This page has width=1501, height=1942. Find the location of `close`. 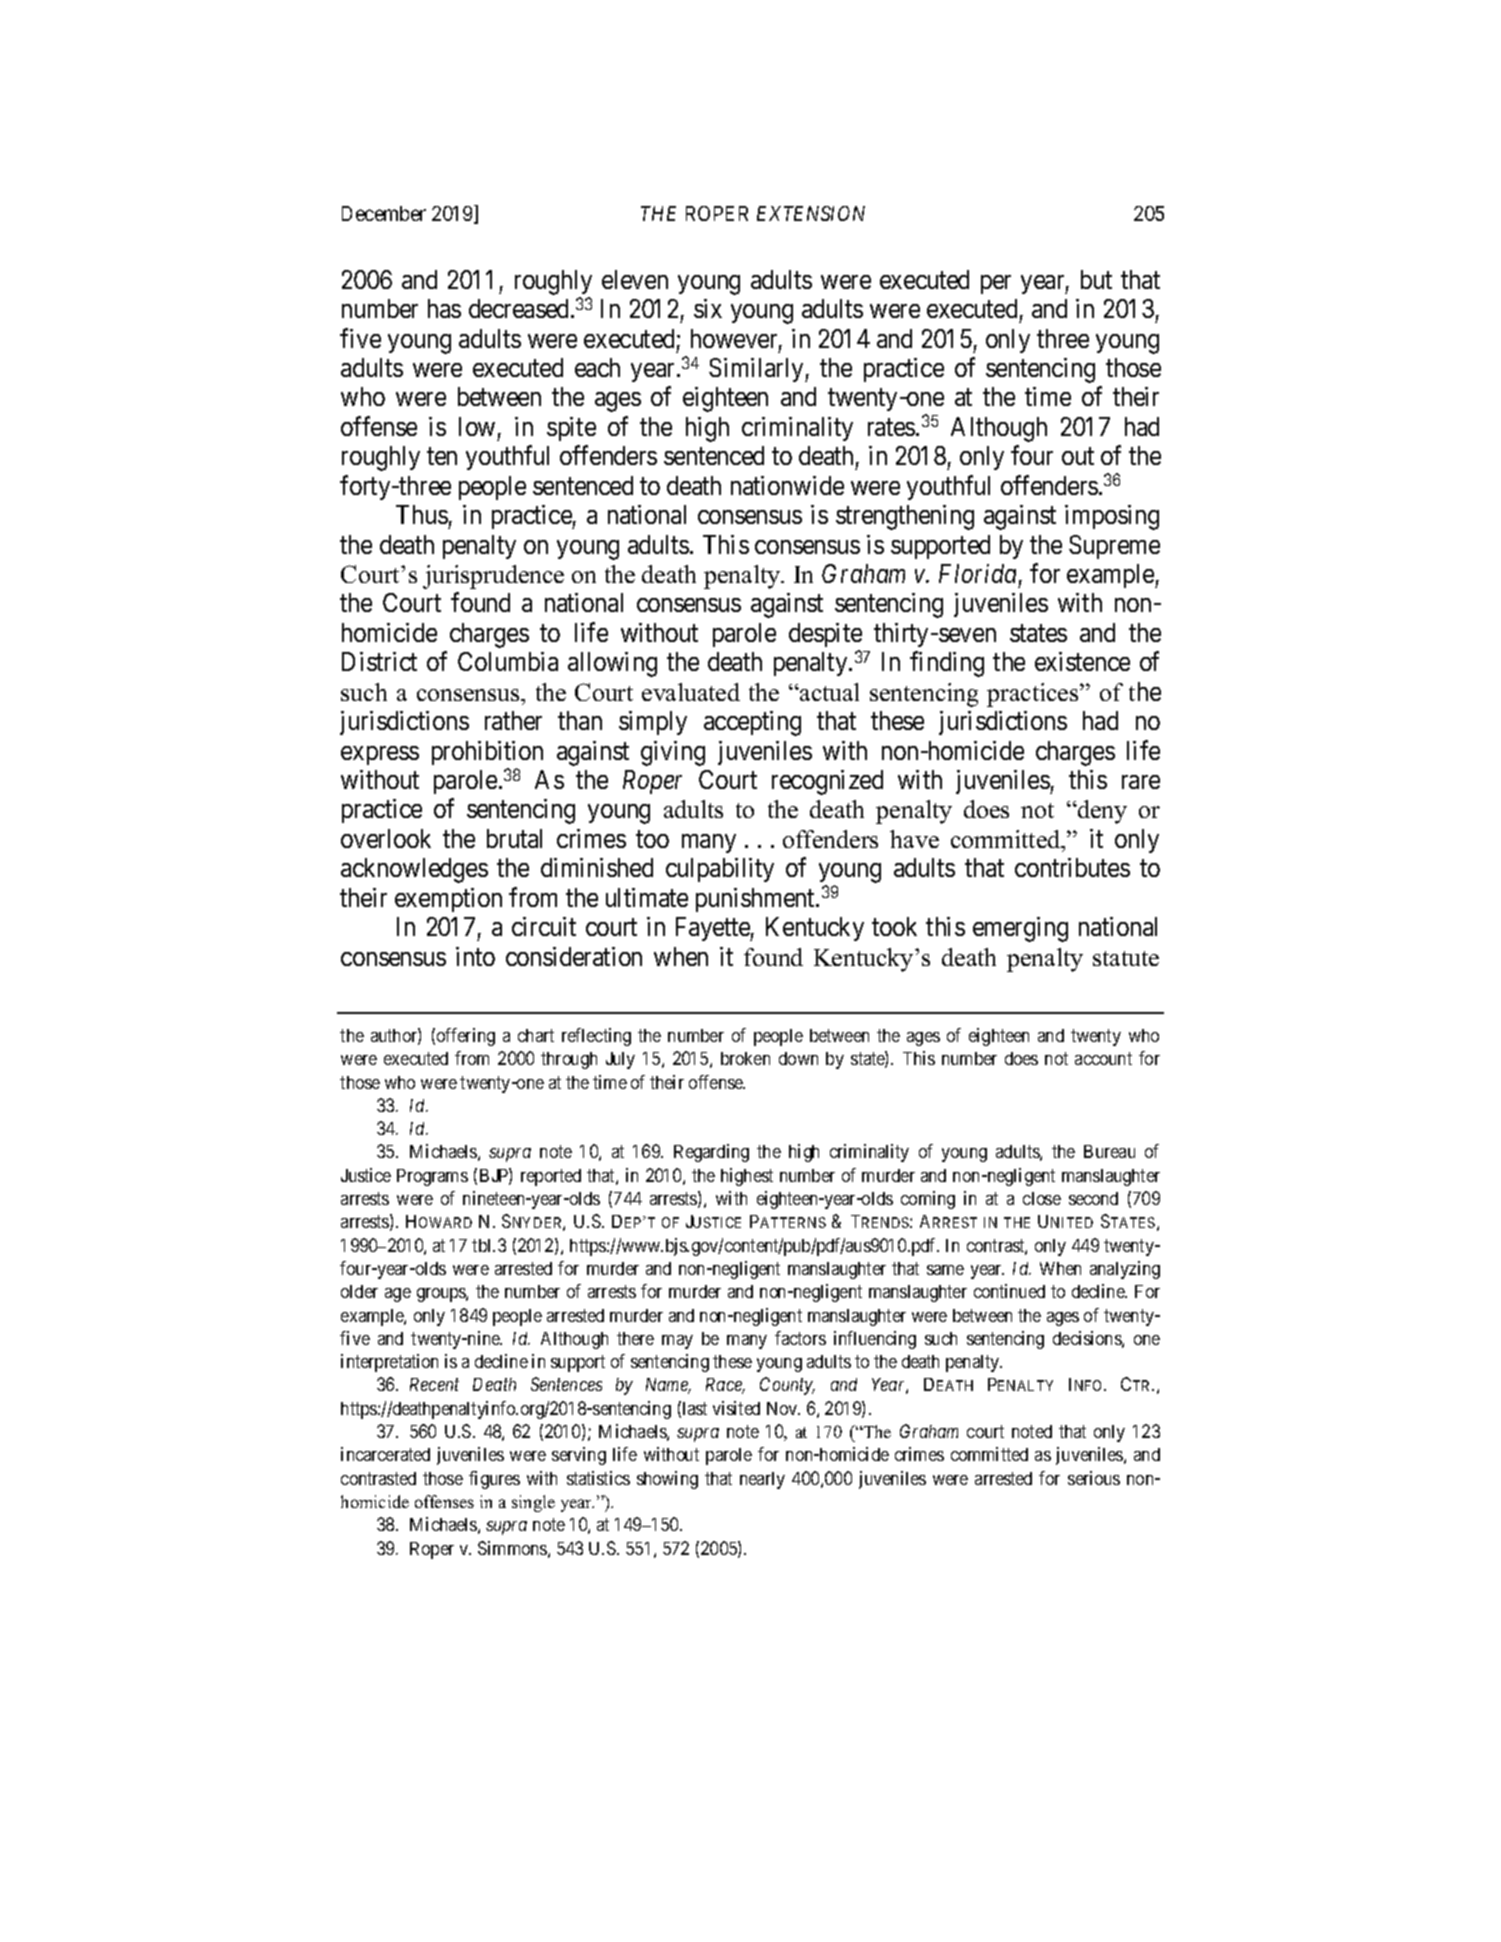

close is located at coordinates (1042, 1198).
